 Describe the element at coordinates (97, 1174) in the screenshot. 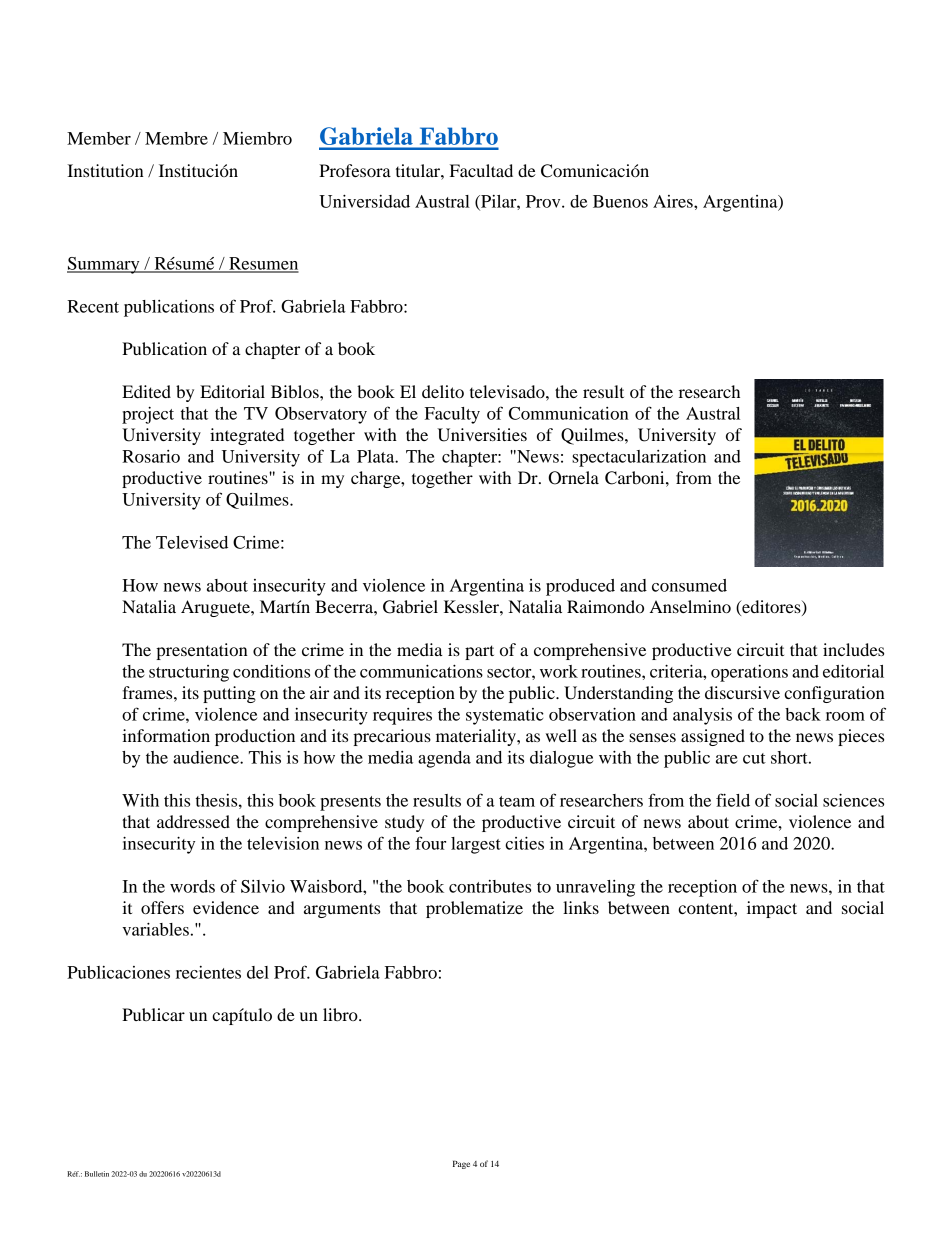

I see `Bulletin` at that location.
